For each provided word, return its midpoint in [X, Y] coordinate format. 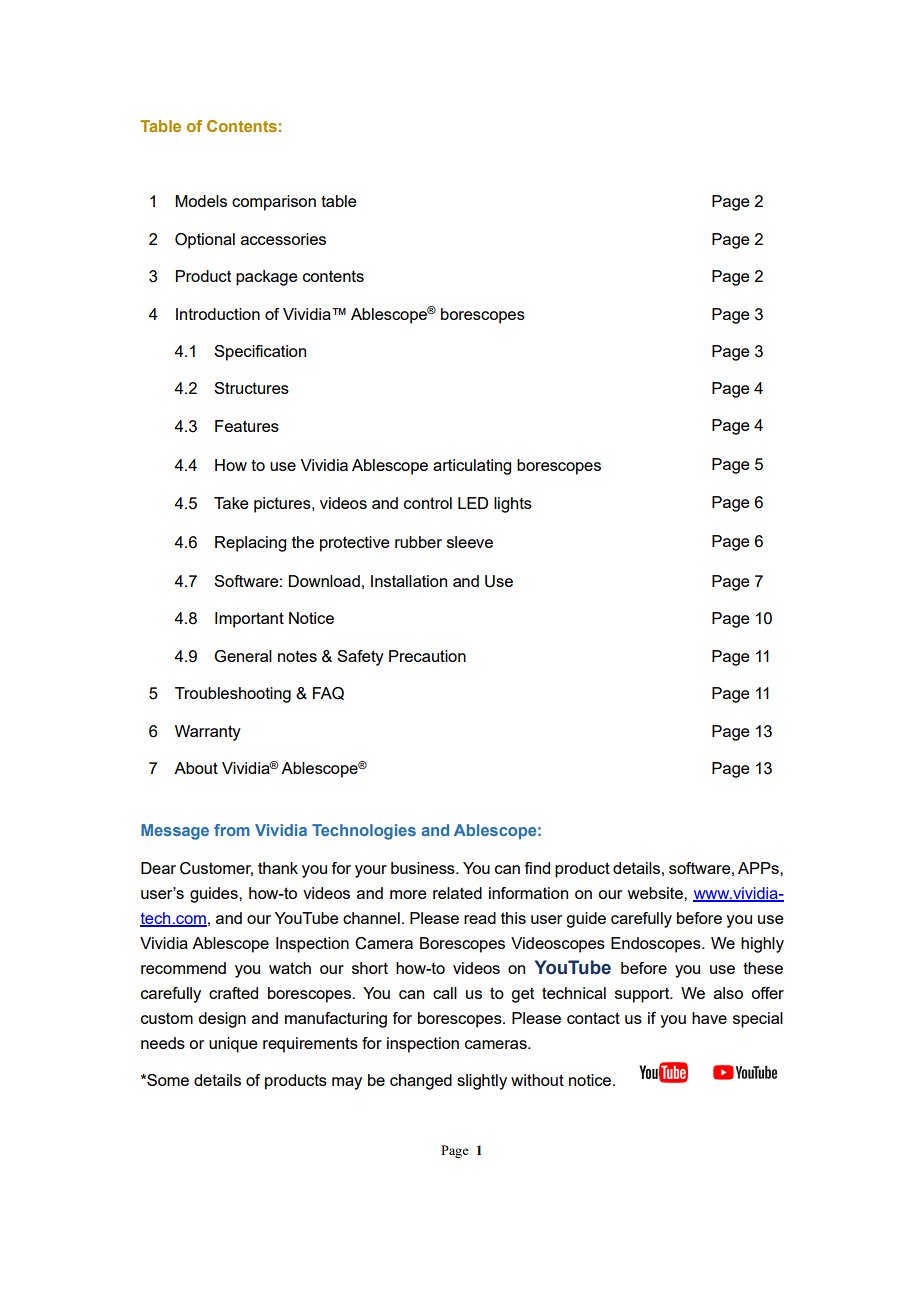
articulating [472, 467]
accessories [283, 239]
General [243, 656]
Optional [205, 241]
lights [513, 505]
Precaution [427, 656]
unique [233, 1045]
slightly [482, 1082]
